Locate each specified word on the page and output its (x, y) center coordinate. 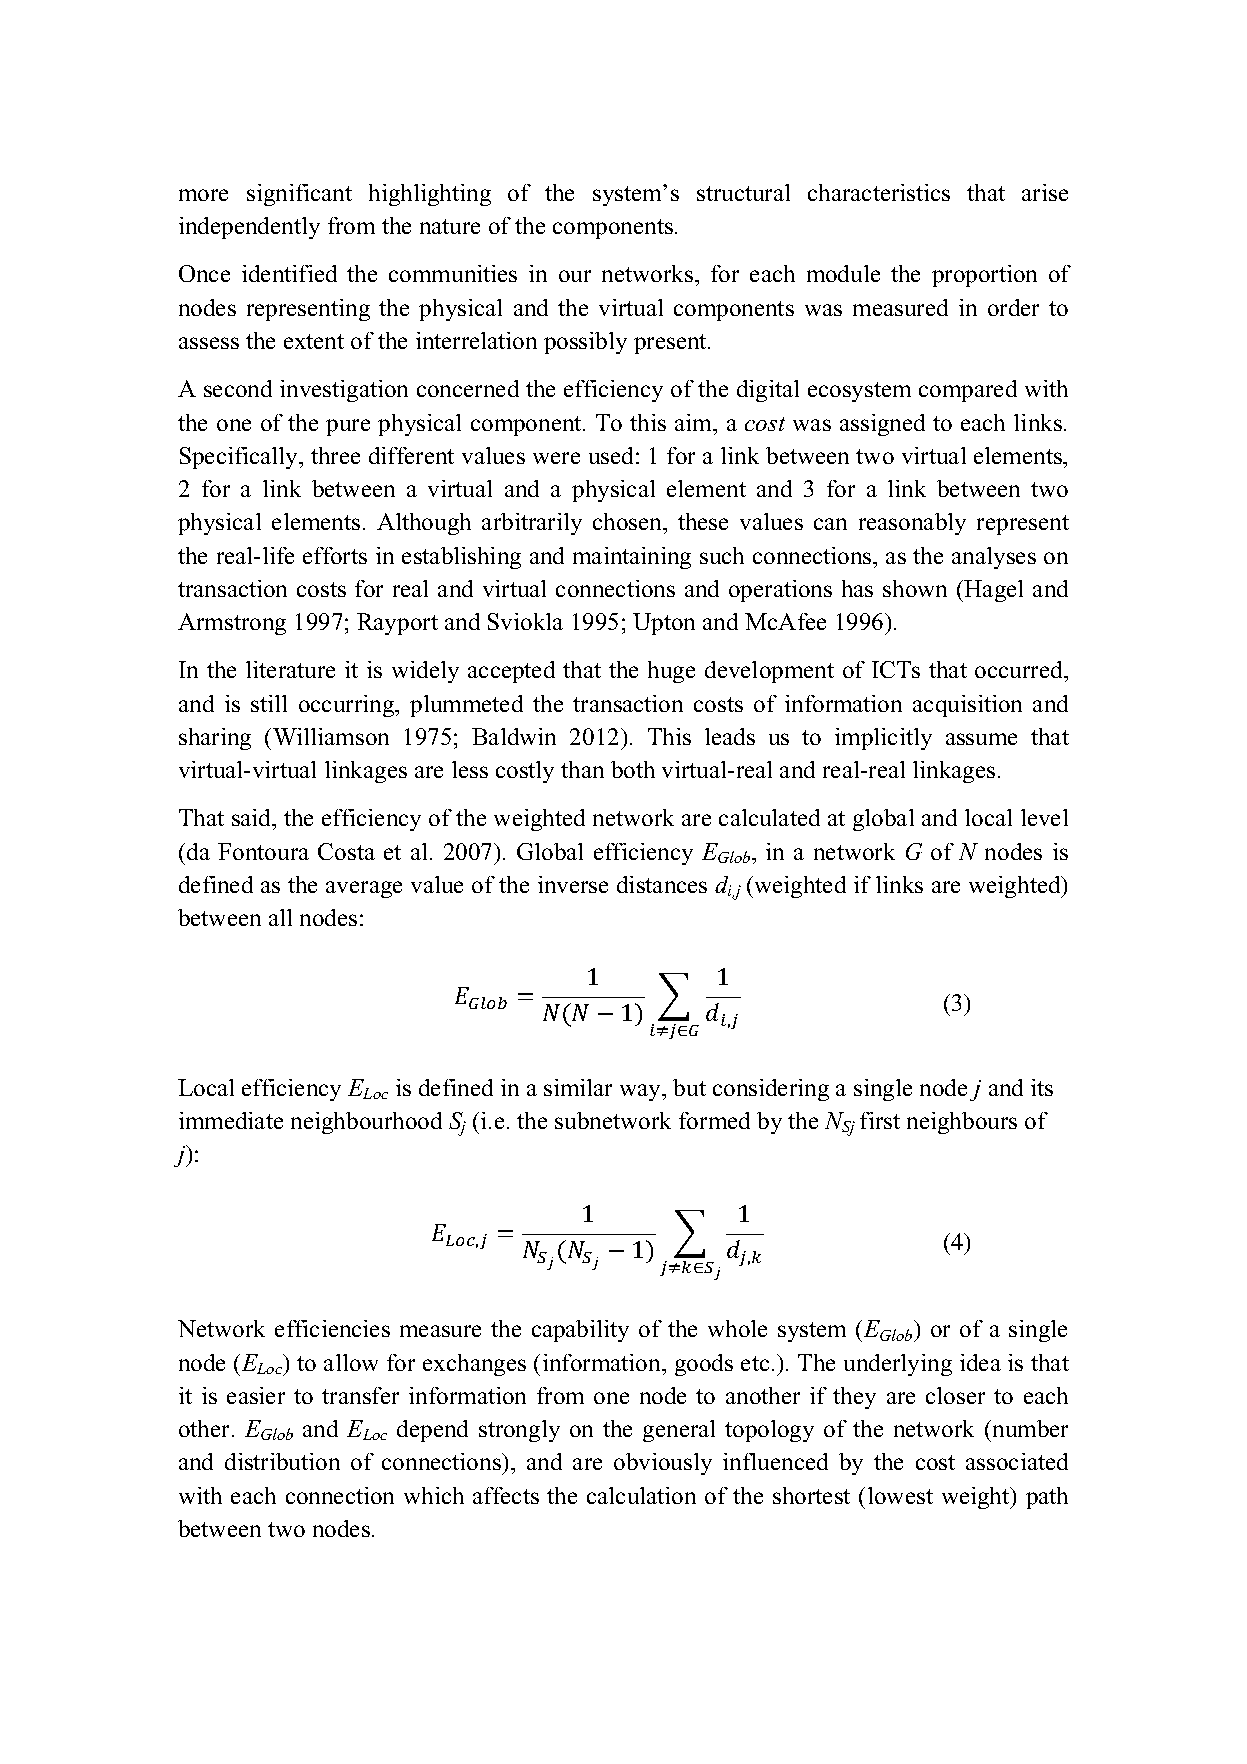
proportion (984, 276)
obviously (663, 1464)
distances (662, 884)
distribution (282, 1461)
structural (743, 192)
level (1044, 817)
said (253, 819)
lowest (900, 1495)
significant (299, 195)
